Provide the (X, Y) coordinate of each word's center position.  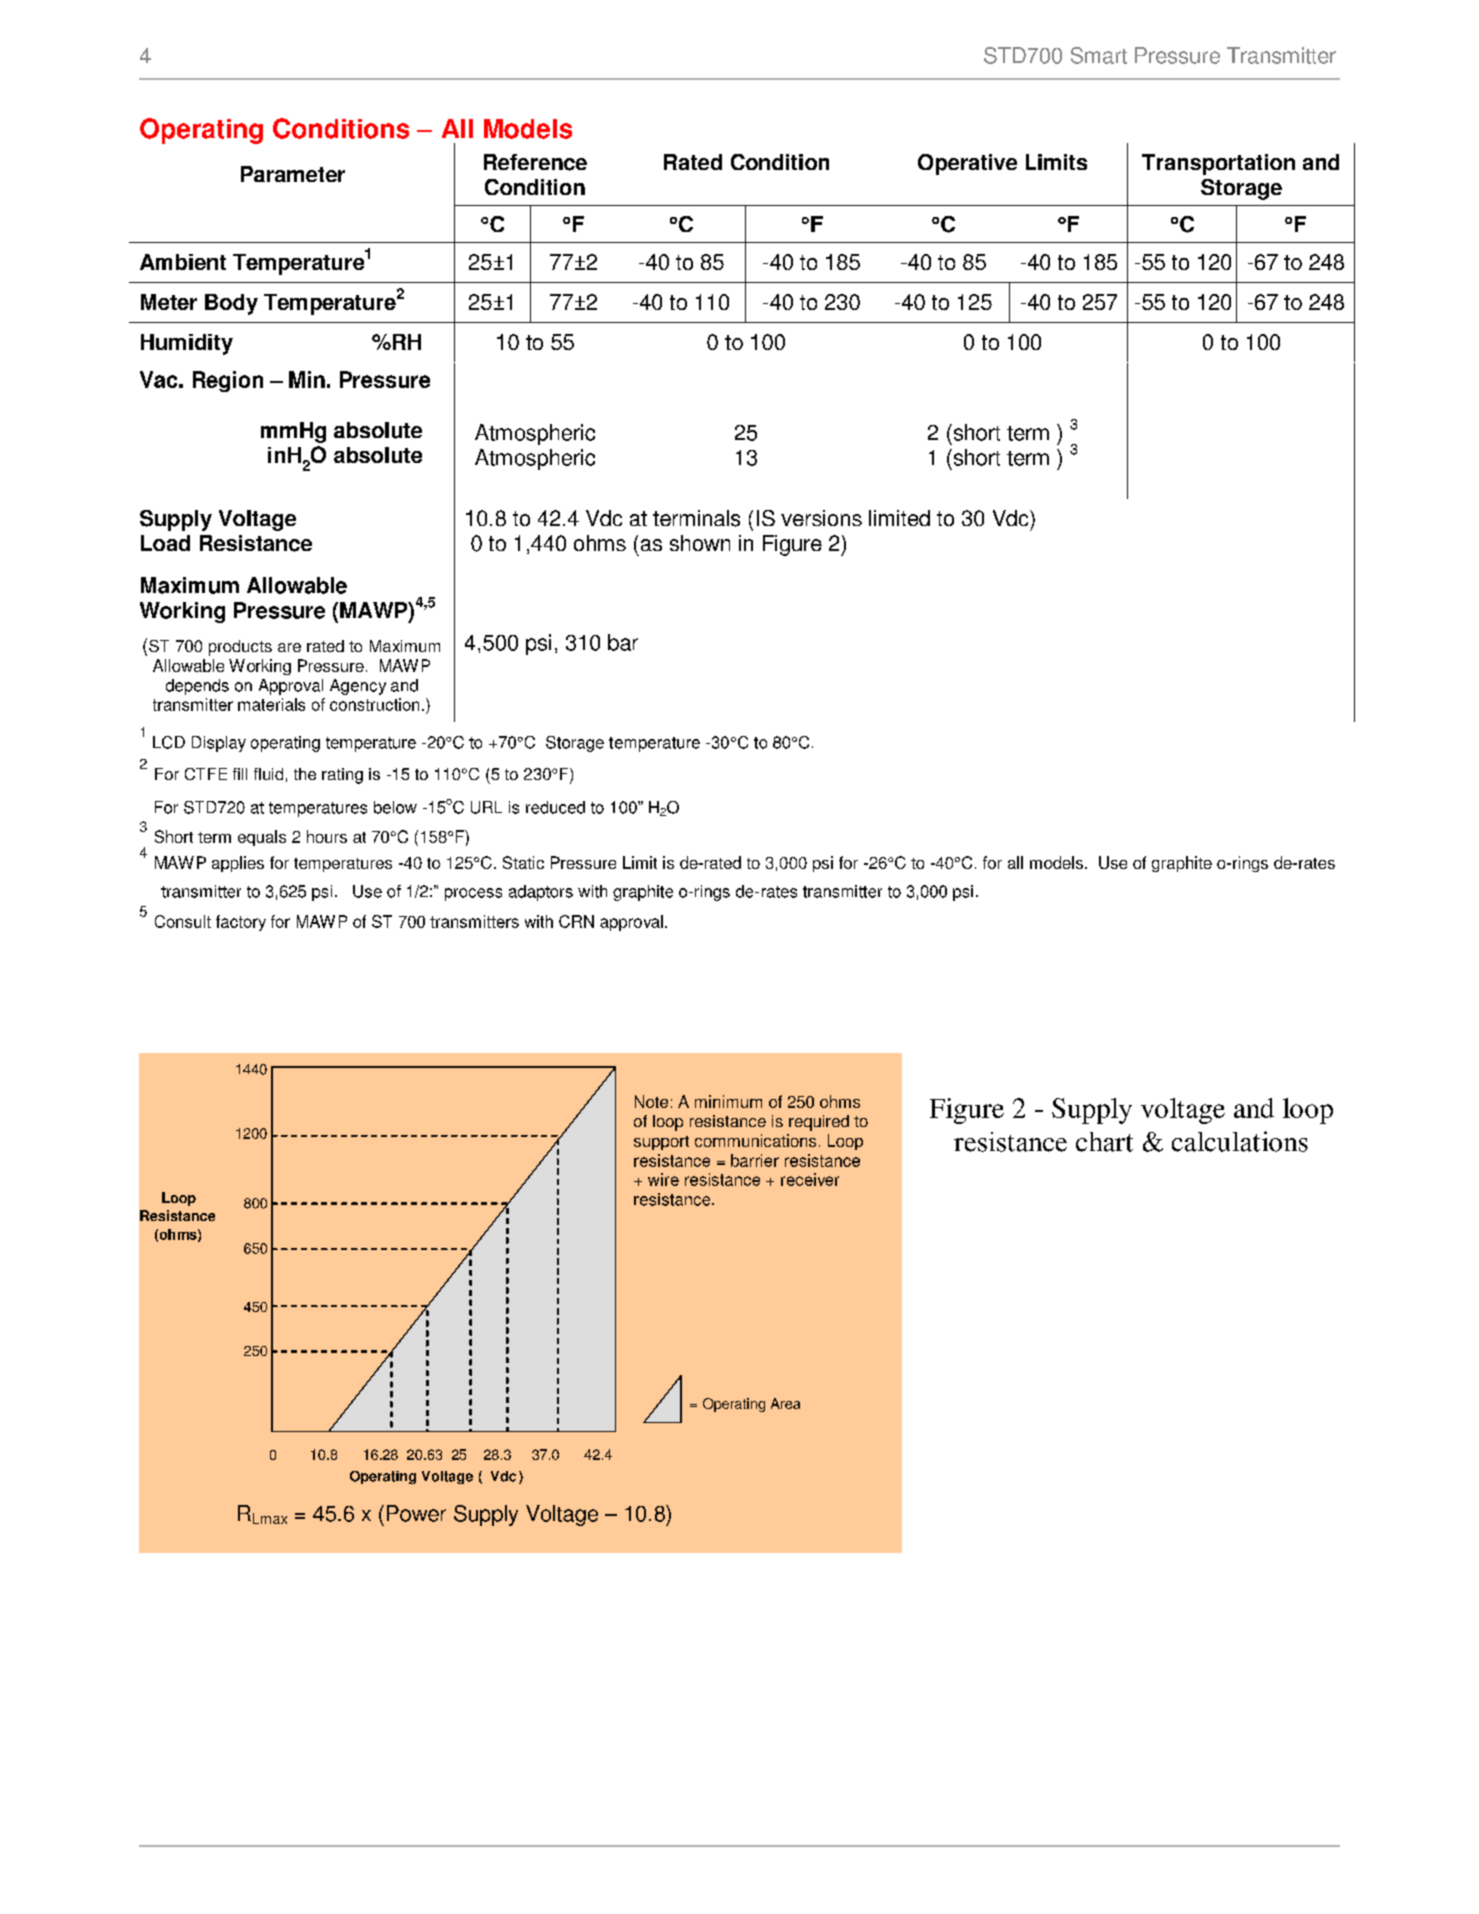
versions (821, 518)
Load (165, 543)
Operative (967, 164)
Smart (1099, 55)
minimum (728, 1101)
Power (416, 1513)
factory (241, 923)
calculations (1240, 1141)
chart (1104, 1142)
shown (700, 543)
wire (663, 1179)
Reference (535, 162)
